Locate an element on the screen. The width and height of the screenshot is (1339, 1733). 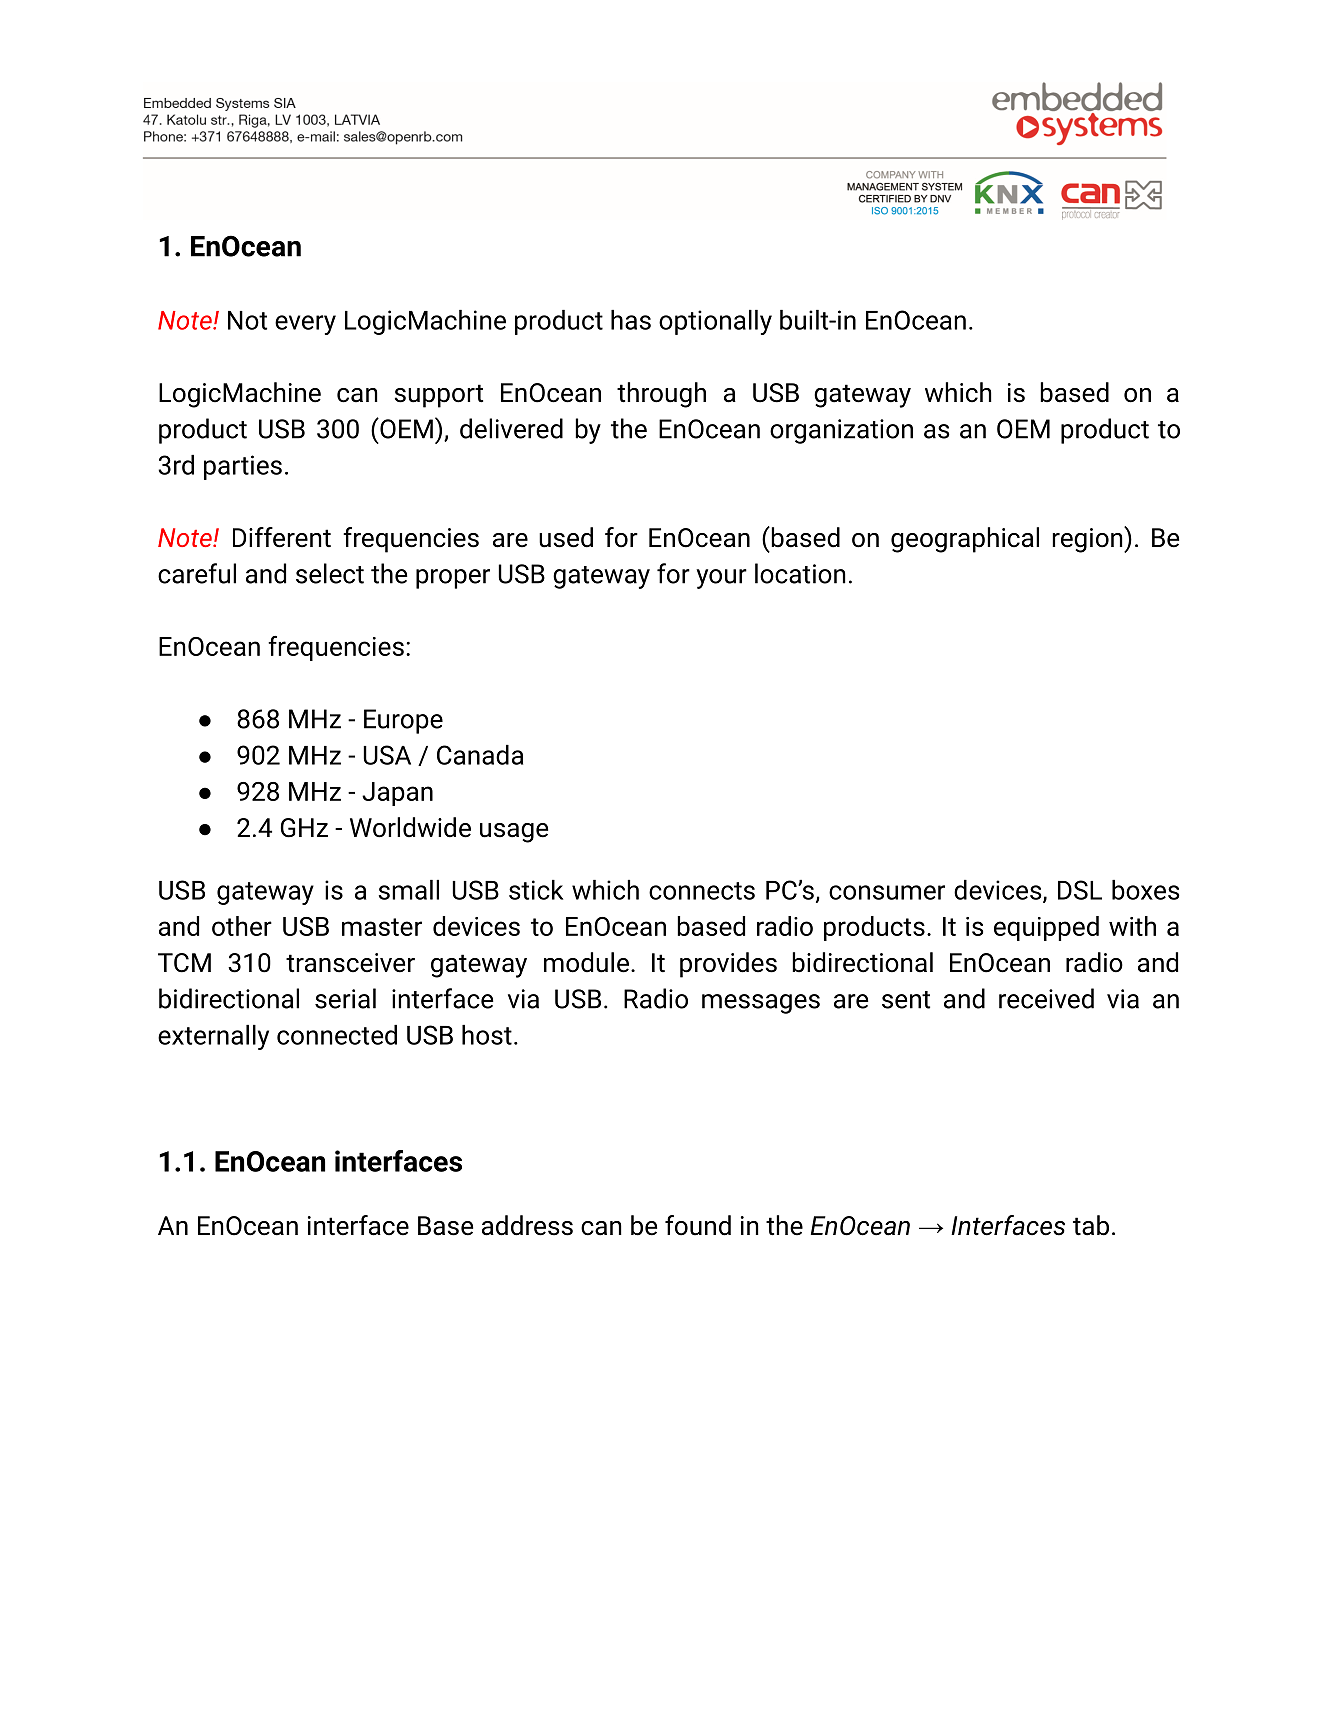
other is located at coordinates (242, 926).
